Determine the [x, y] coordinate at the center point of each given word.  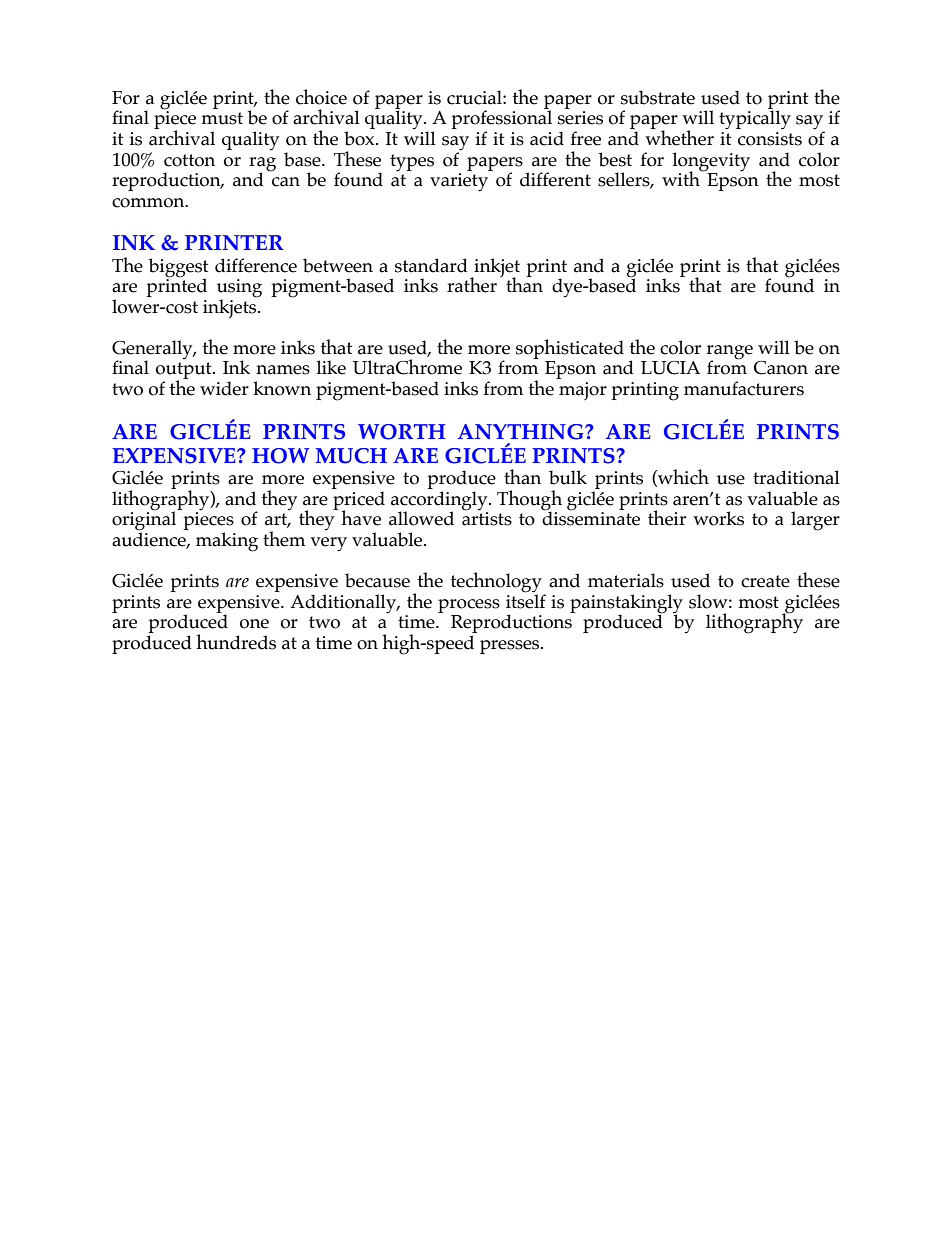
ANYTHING [522, 432]
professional [501, 120]
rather [472, 285]
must [222, 118]
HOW [280, 456]
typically [755, 119]
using [239, 289]
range [729, 353]
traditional [796, 477]
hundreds [236, 642]
